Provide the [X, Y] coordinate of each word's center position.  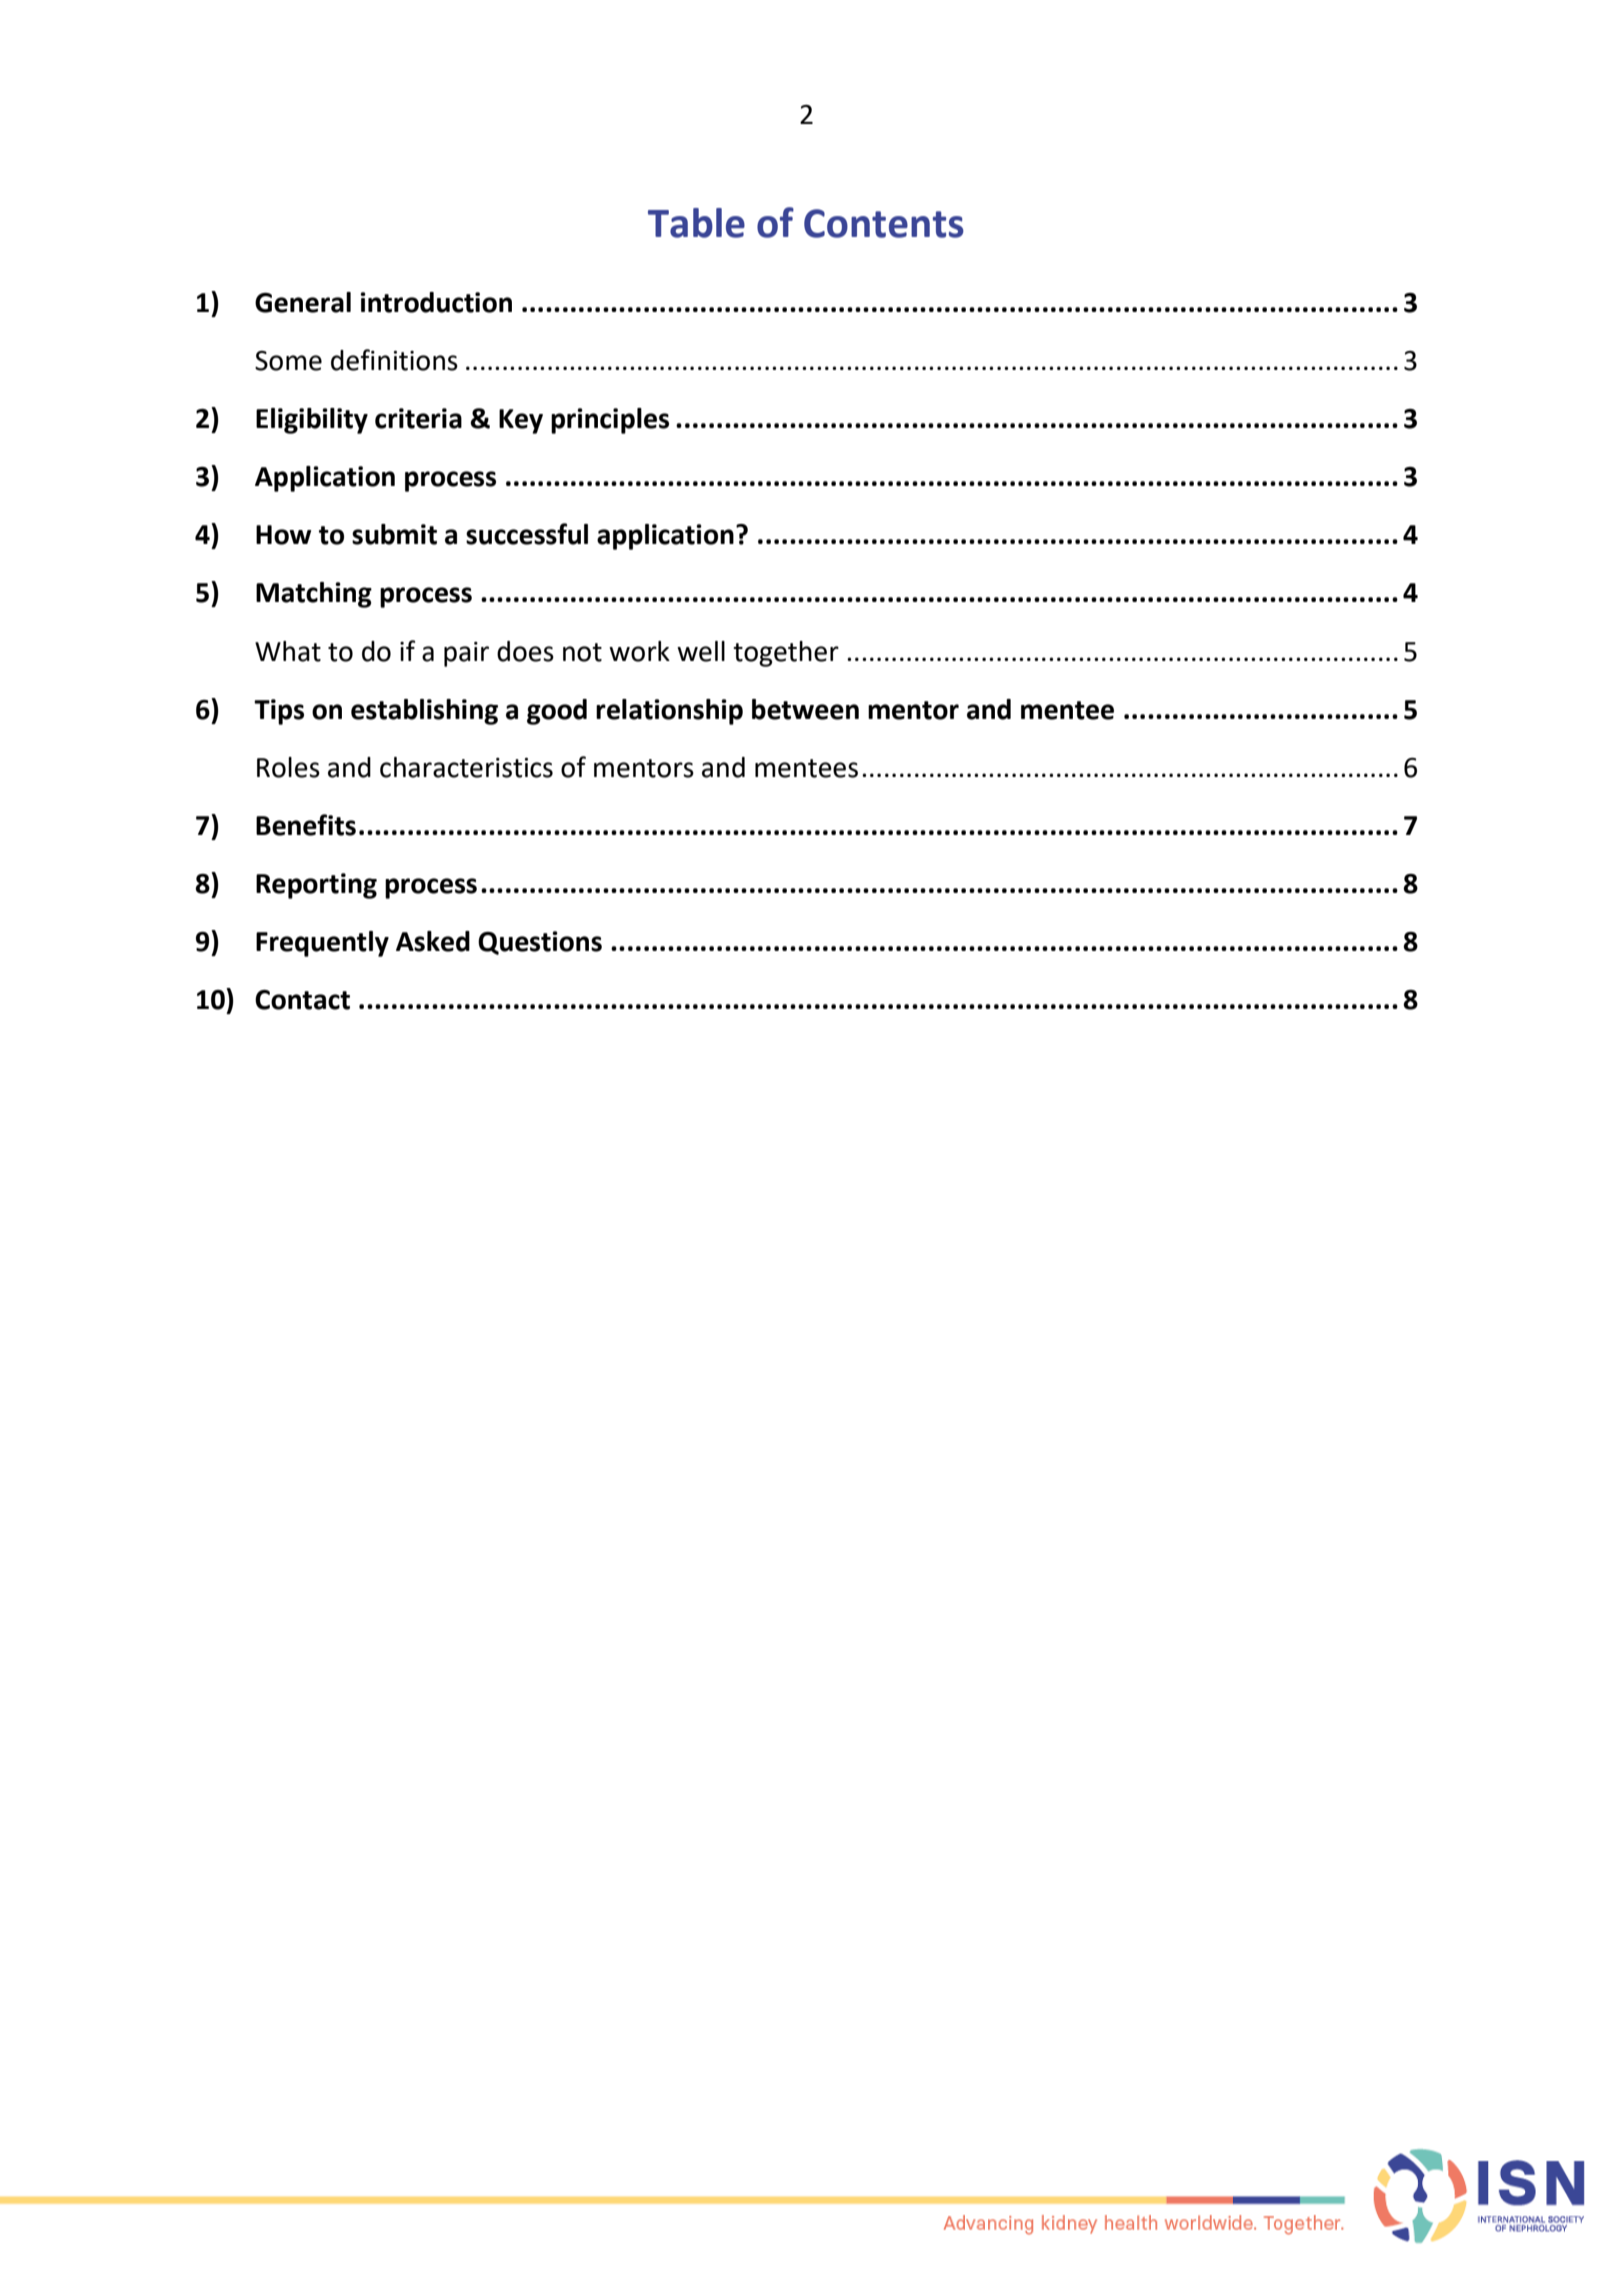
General [303, 302]
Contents [884, 223]
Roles [288, 767]
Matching [314, 595]
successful [527, 534]
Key [521, 421]
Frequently [322, 944]
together [786, 654]
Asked [433, 941]
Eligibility [312, 421]
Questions [540, 943]
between [805, 709]
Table [696, 223]
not [582, 652]
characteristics [466, 767]
